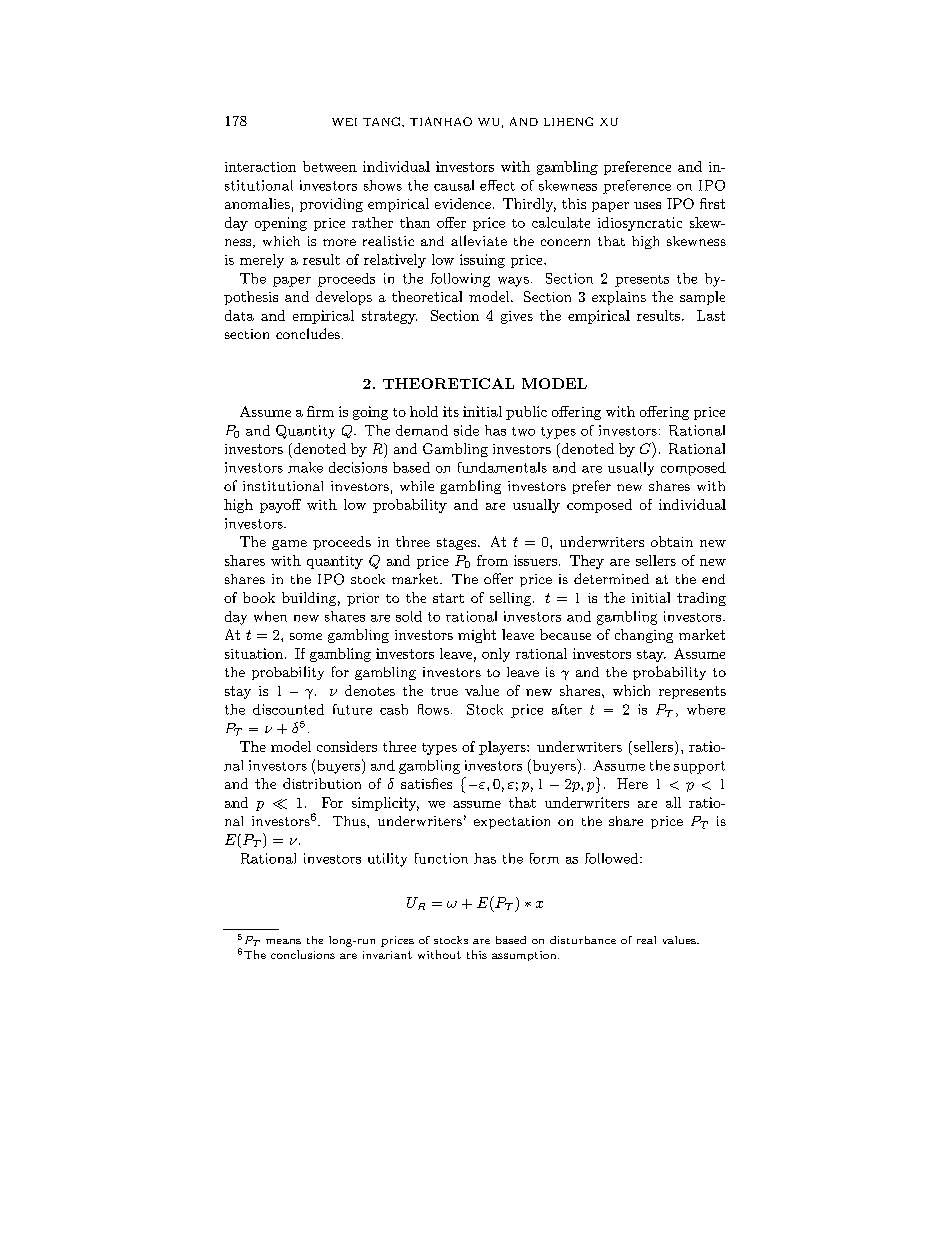  I want to click on means, so click(283, 941).
